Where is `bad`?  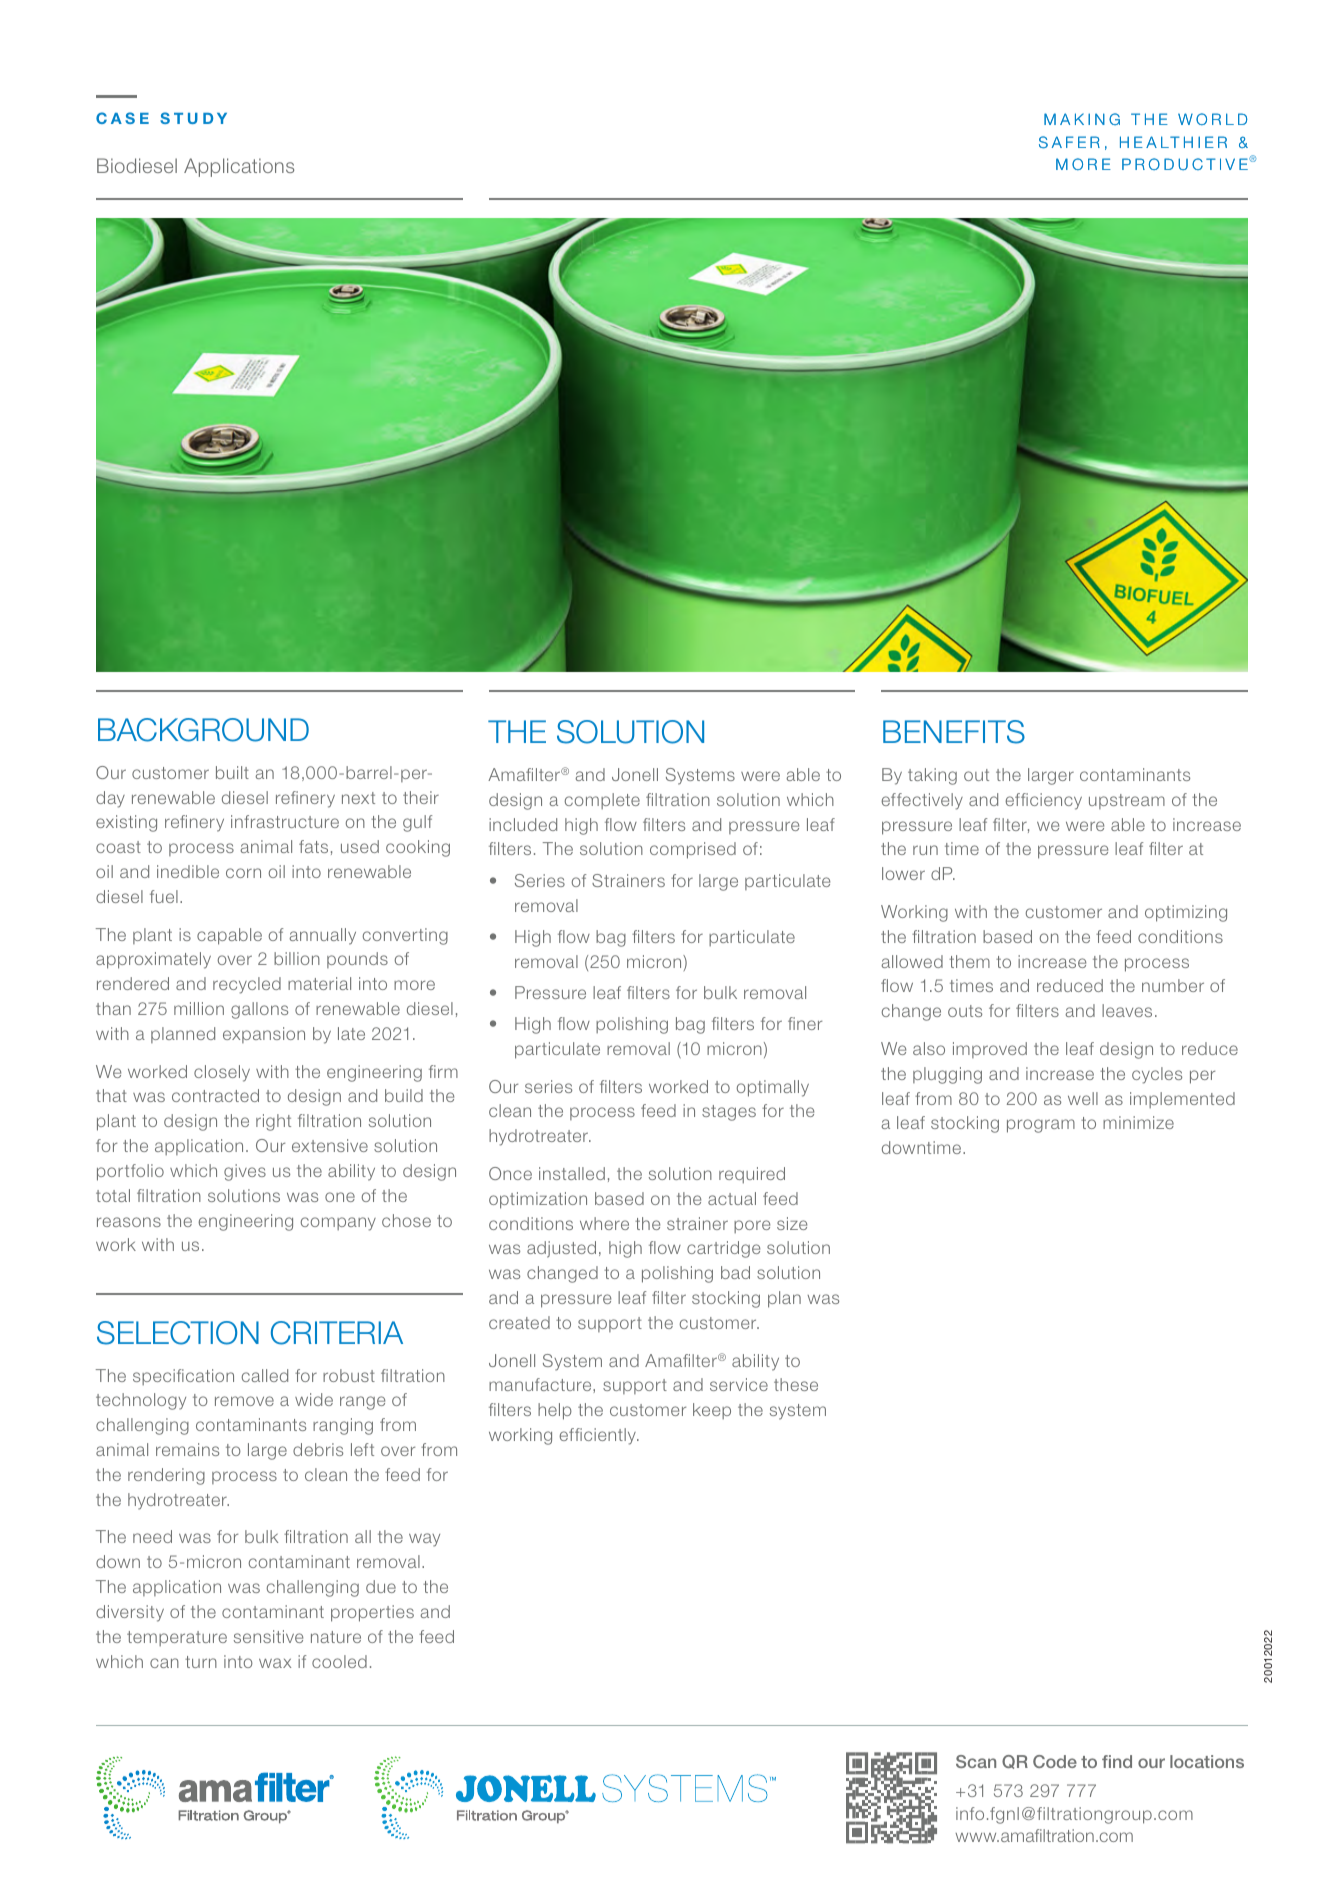
bad is located at coordinates (735, 1272).
